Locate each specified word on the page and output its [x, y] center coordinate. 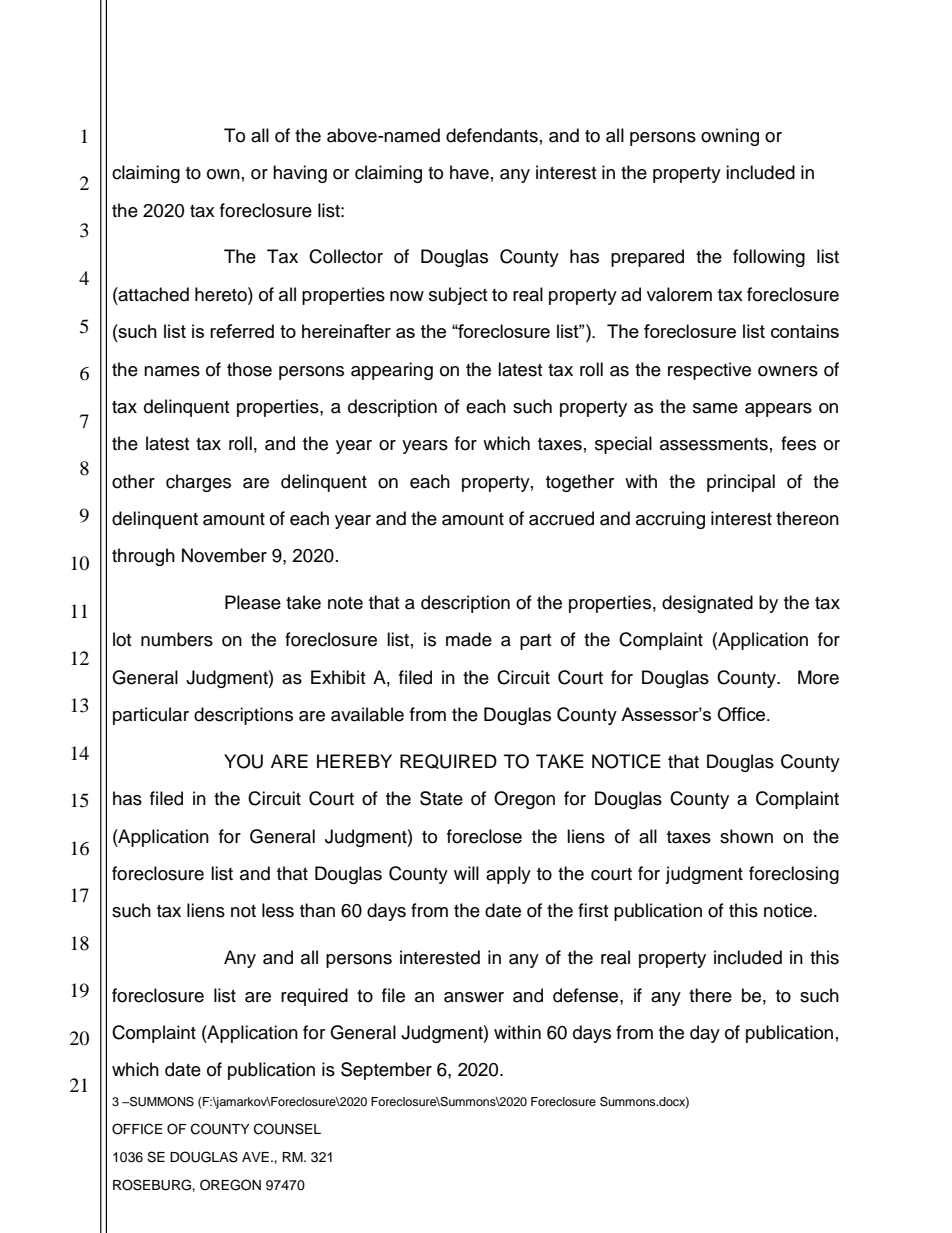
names [172, 371]
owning [730, 137]
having [300, 174]
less [278, 910]
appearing [392, 371]
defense [587, 995]
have [469, 172]
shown [746, 836]
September [386, 1071]
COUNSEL [287, 1129]
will [466, 873]
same [715, 408]
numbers [177, 639]
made [469, 639]
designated [707, 604]
